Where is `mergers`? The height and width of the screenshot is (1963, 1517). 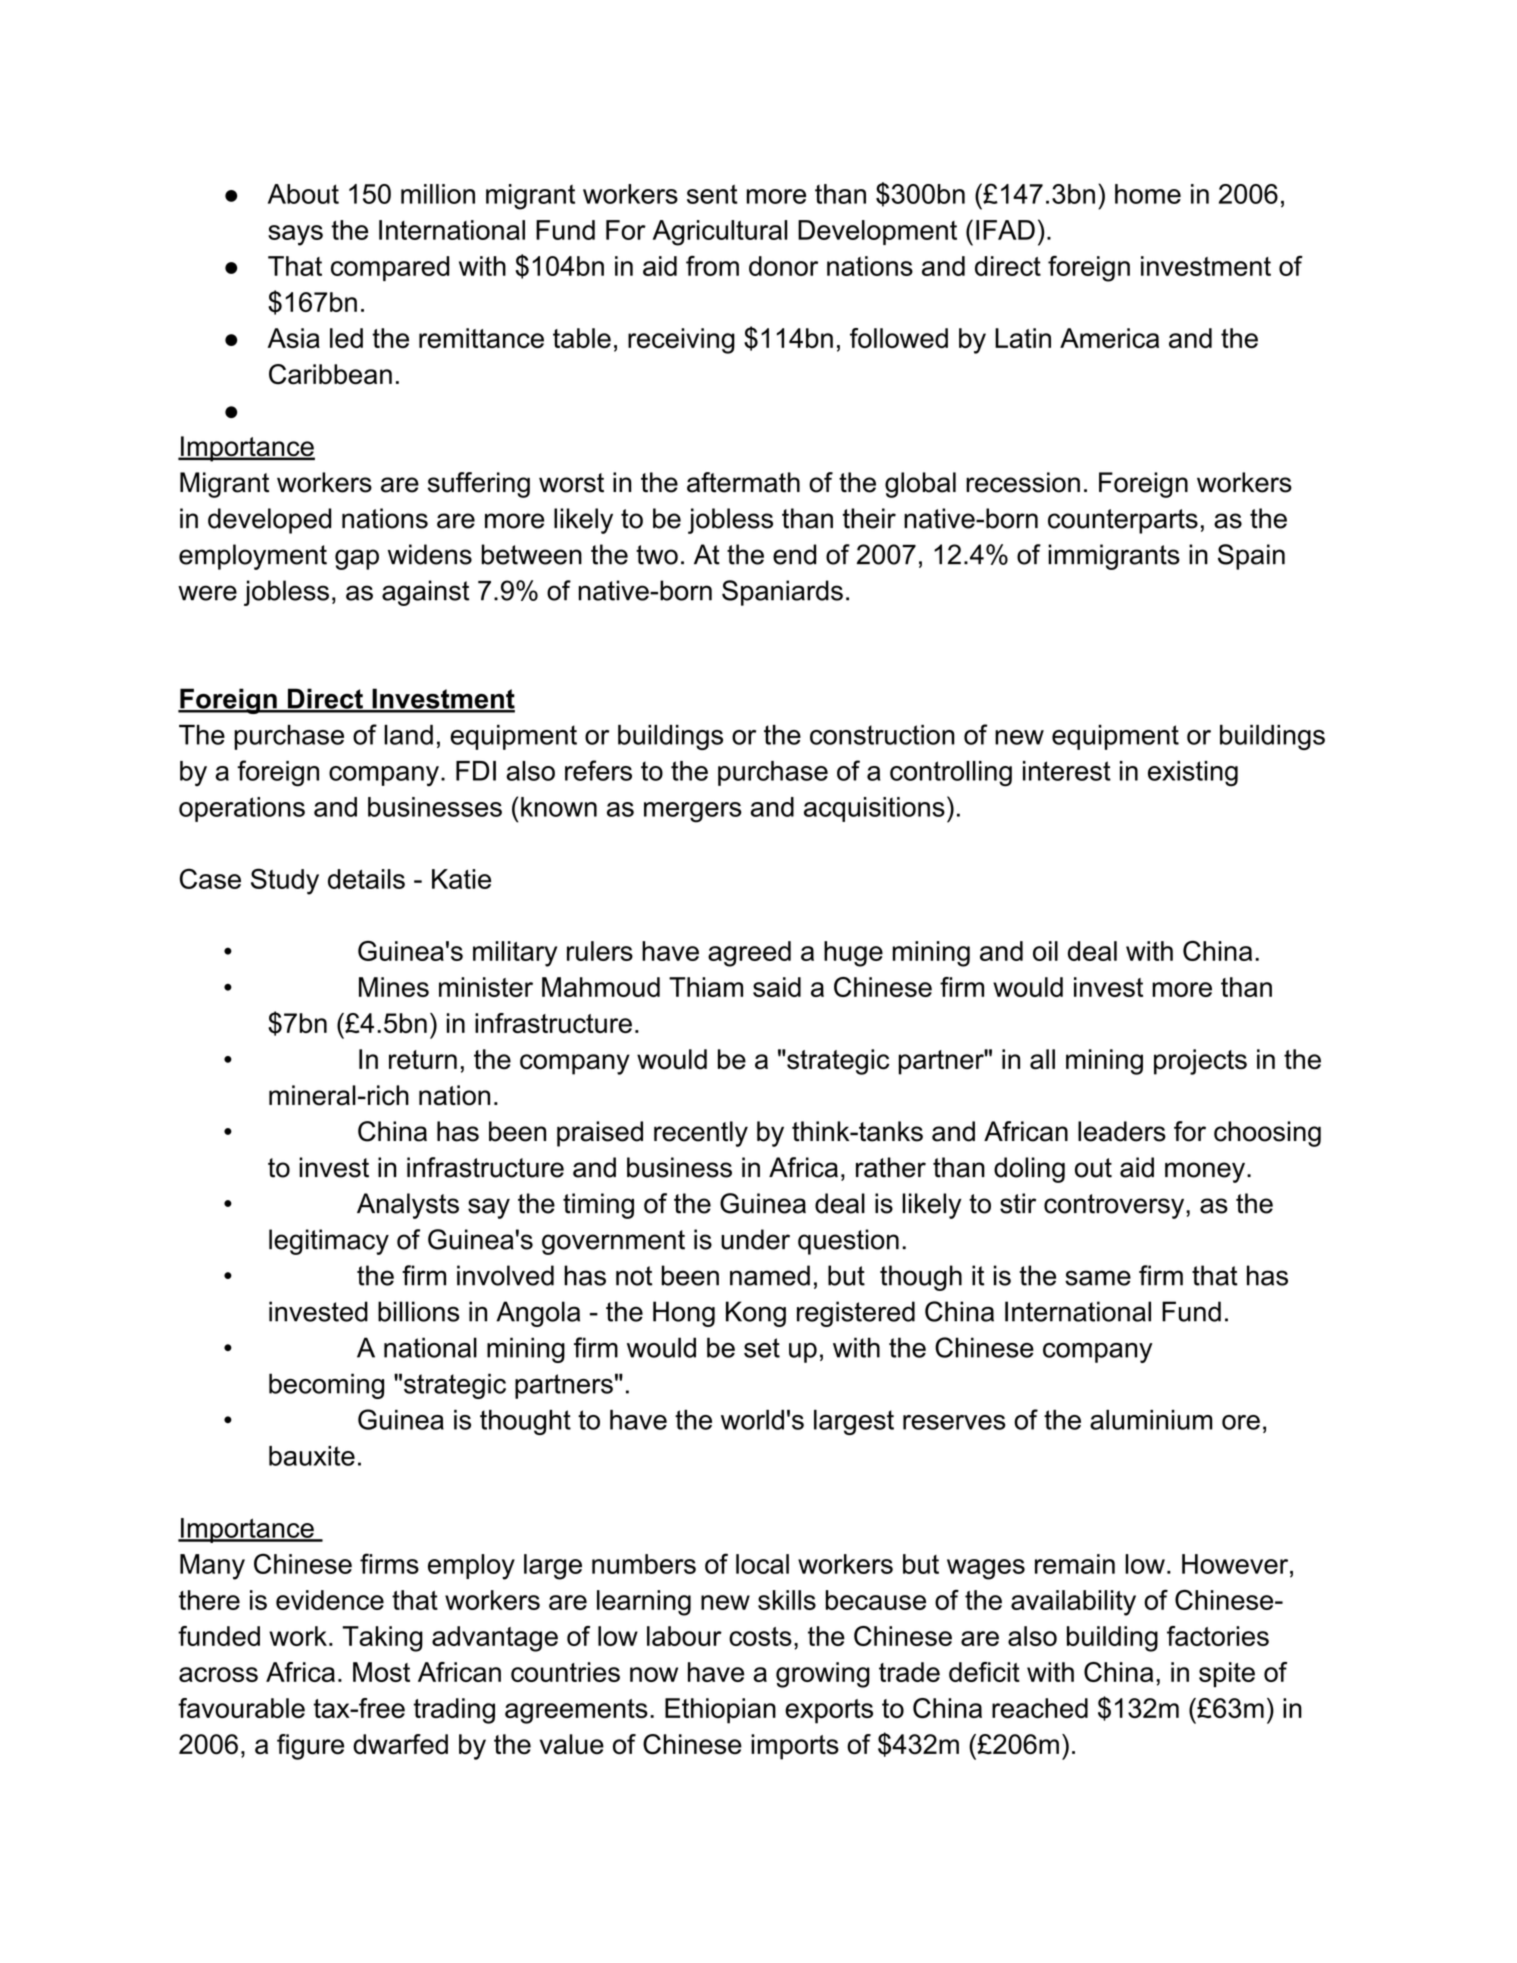 mergers is located at coordinates (693, 812).
